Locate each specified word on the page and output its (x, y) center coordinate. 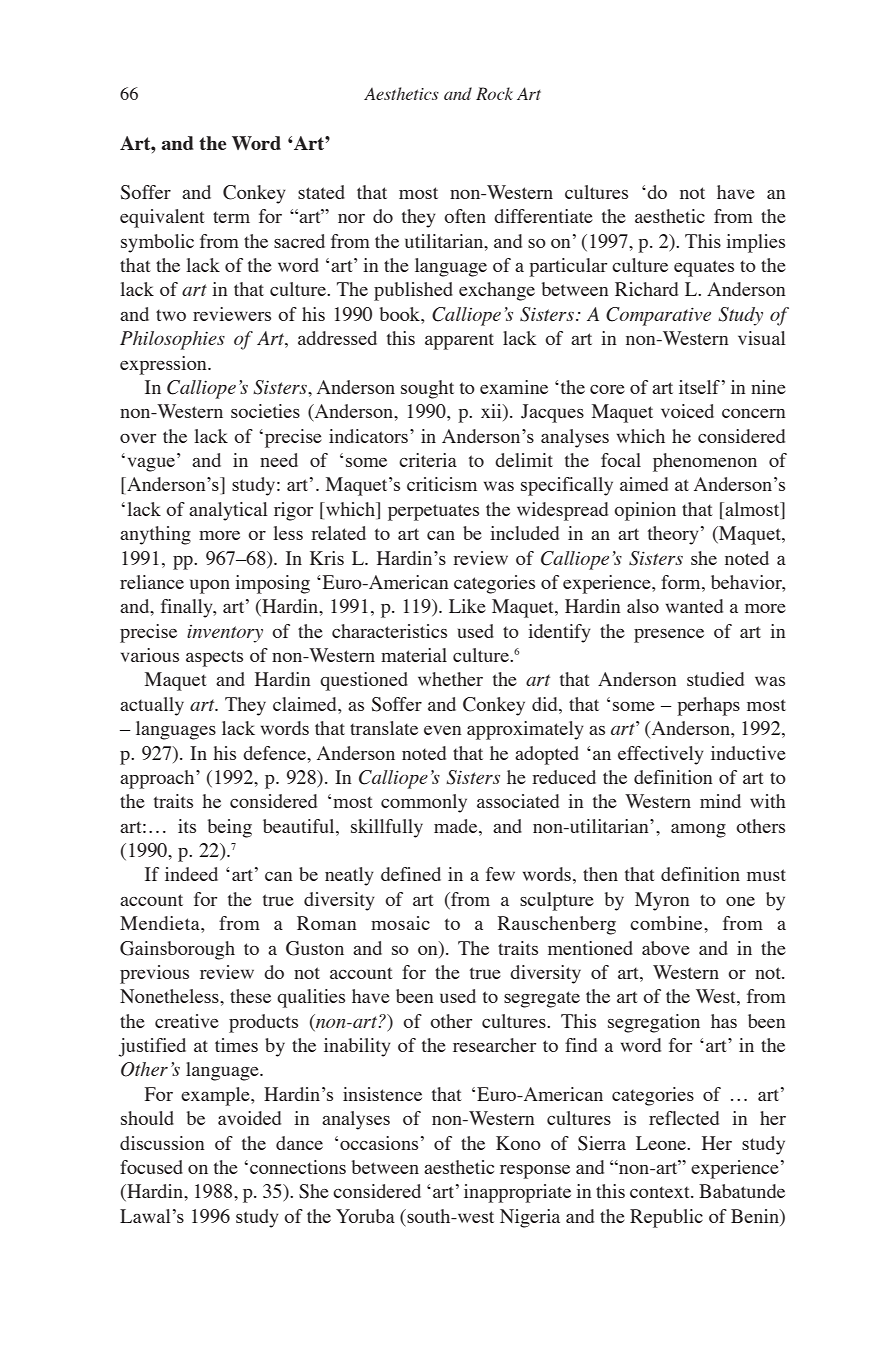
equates (704, 268)
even (443, 730)
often (465, 216)
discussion (162, 1143)
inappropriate (517, 1193)
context (661, 1192)
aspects (214, 658)
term (231, 217)
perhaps (708, 706)
